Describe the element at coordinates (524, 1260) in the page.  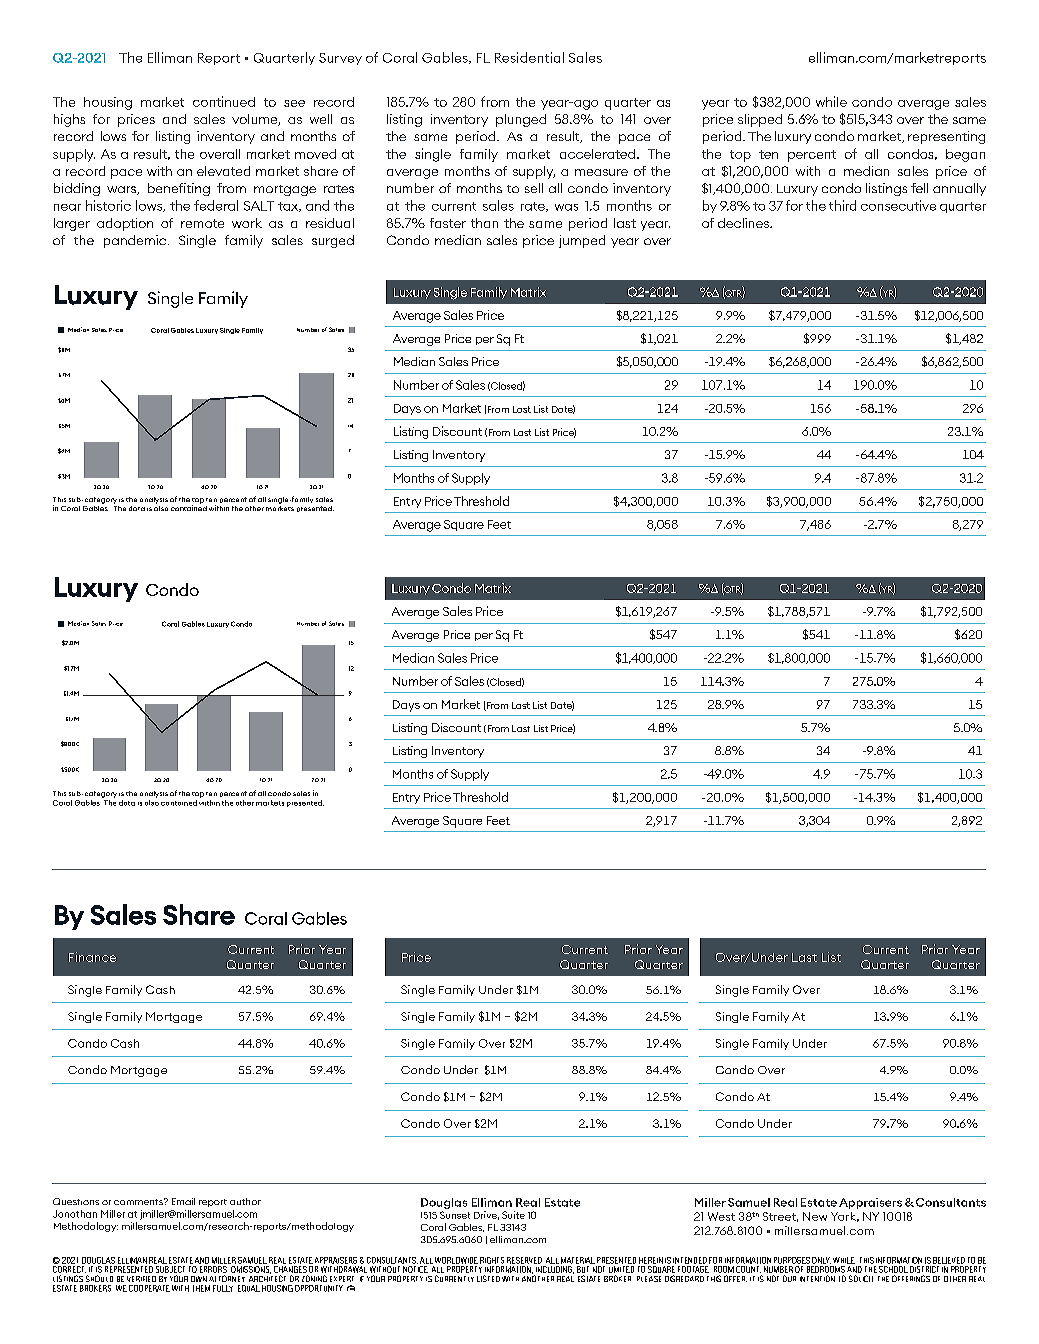
I see `RESERVED` at that location.
